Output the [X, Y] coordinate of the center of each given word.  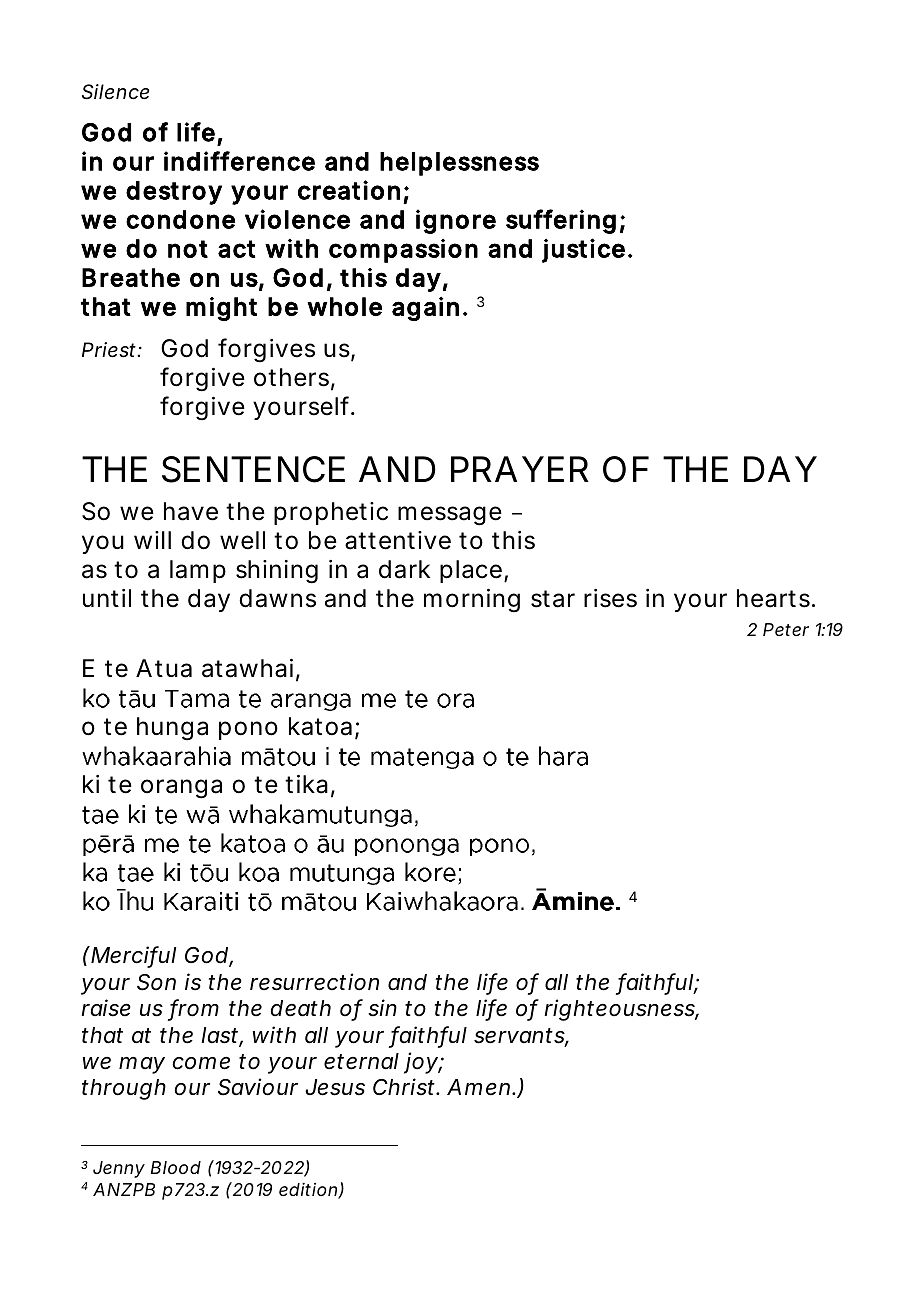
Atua [164, 668]
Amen [480, 1087]
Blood [176, 1167]
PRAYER [520, 469]
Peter [786, 629]
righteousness [621, 1010]
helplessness [459, 164]
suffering [561, 221]
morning [472, 601]
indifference [239, 161]
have [191, 511]
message [450, 516]
